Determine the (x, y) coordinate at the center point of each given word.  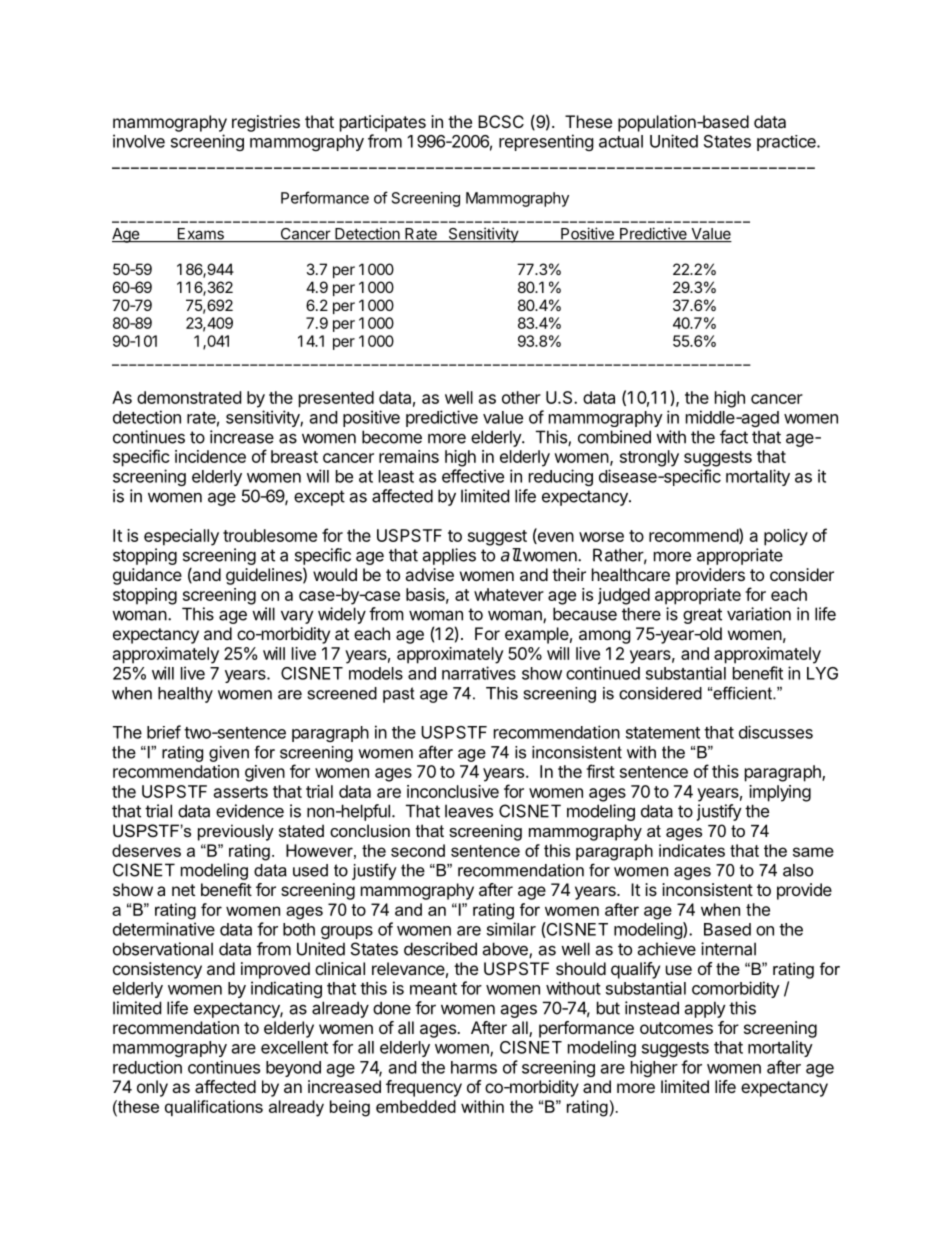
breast (294, 456)
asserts (241, 792)
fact (734, 437)
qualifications (214, 1108)
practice (787, 143)
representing (546, 142)
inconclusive (453, 791)
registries (266, 123)
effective (473, 476)
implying (780, 793)
